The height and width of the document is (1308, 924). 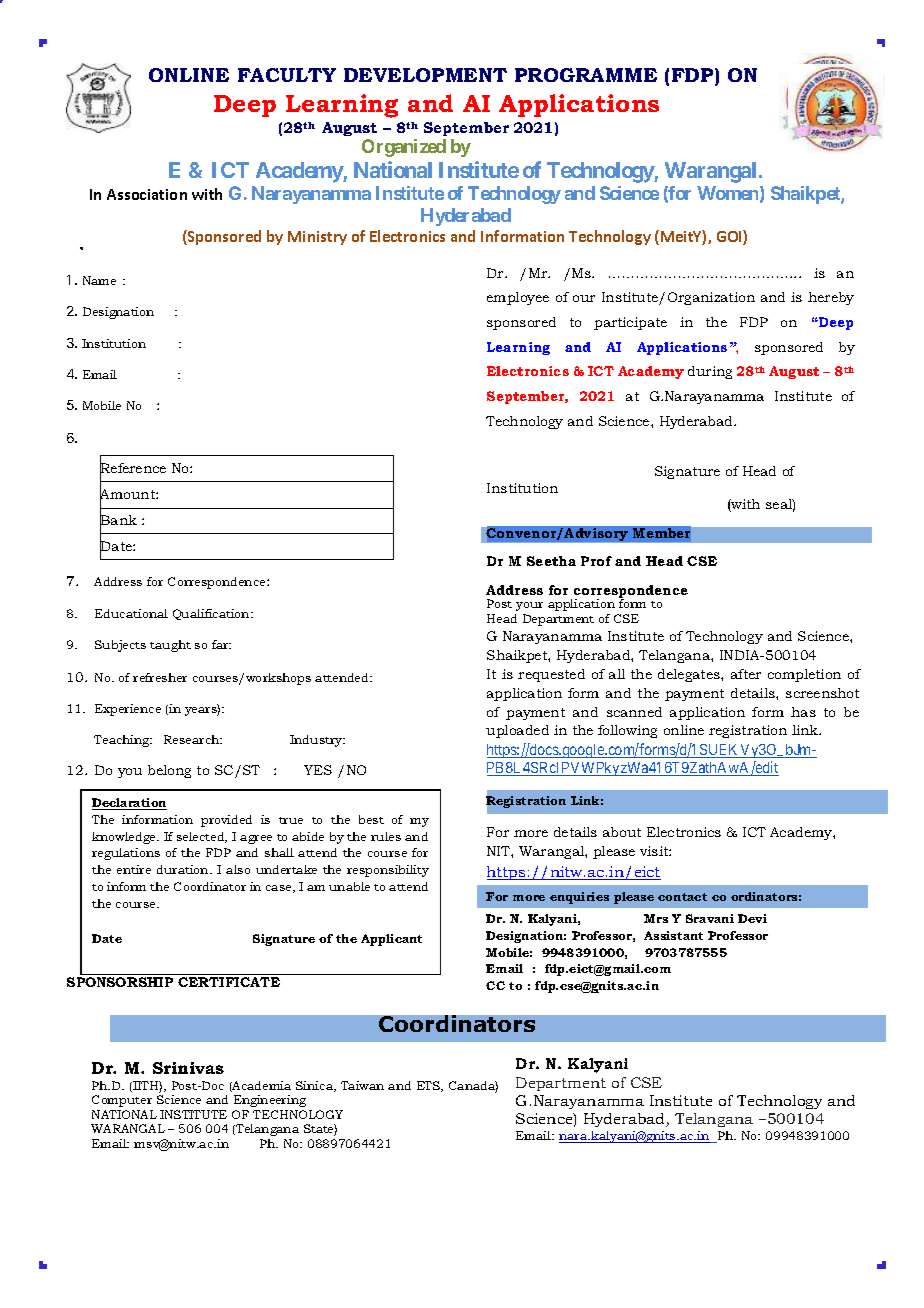 What do you see at coordinates (188, 1068) in the document?
I see `Srinivas` at bounding box center [188, 1068].
